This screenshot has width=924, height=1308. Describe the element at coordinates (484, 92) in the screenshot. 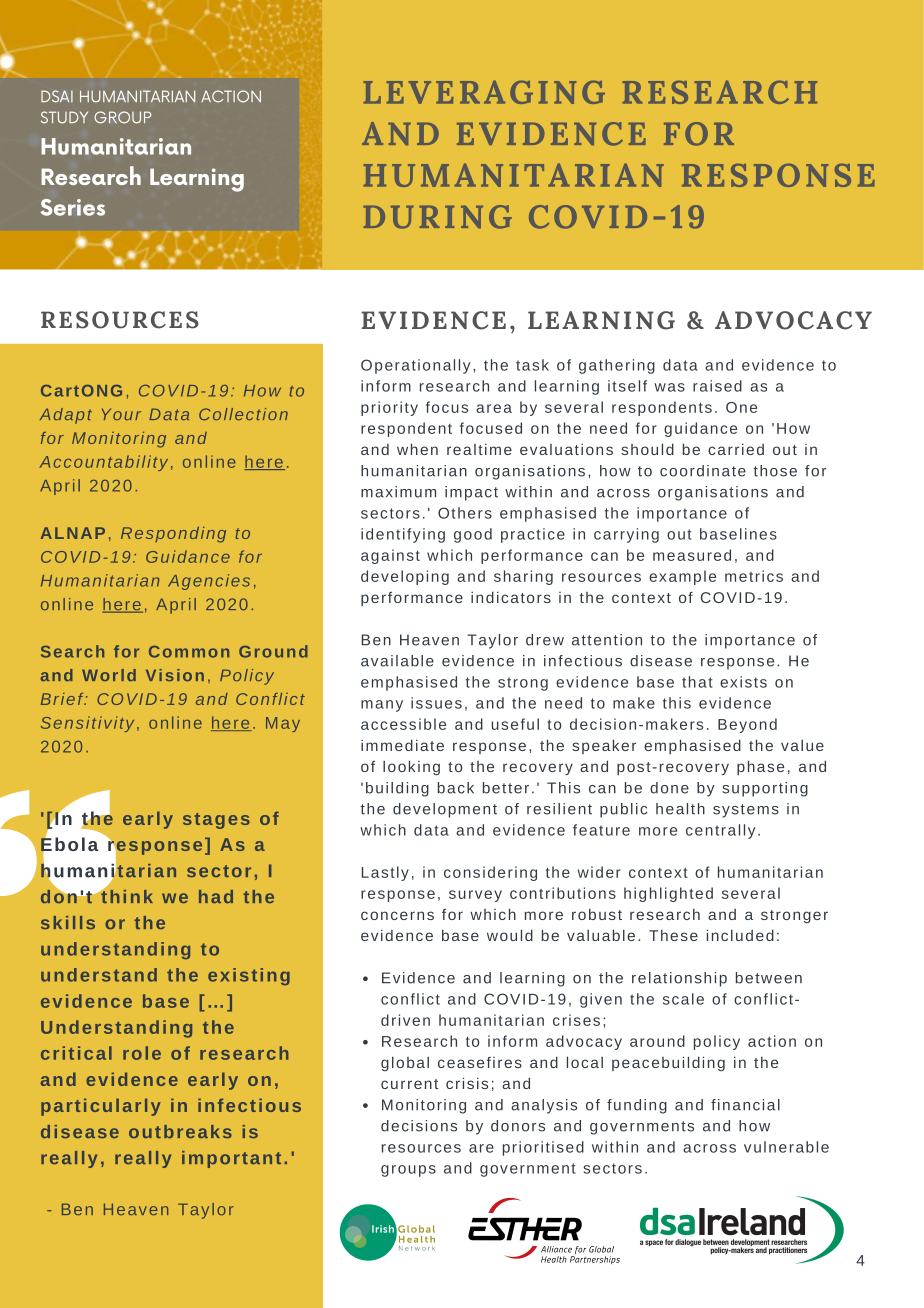

I see `LEVERAGING` at that location.
